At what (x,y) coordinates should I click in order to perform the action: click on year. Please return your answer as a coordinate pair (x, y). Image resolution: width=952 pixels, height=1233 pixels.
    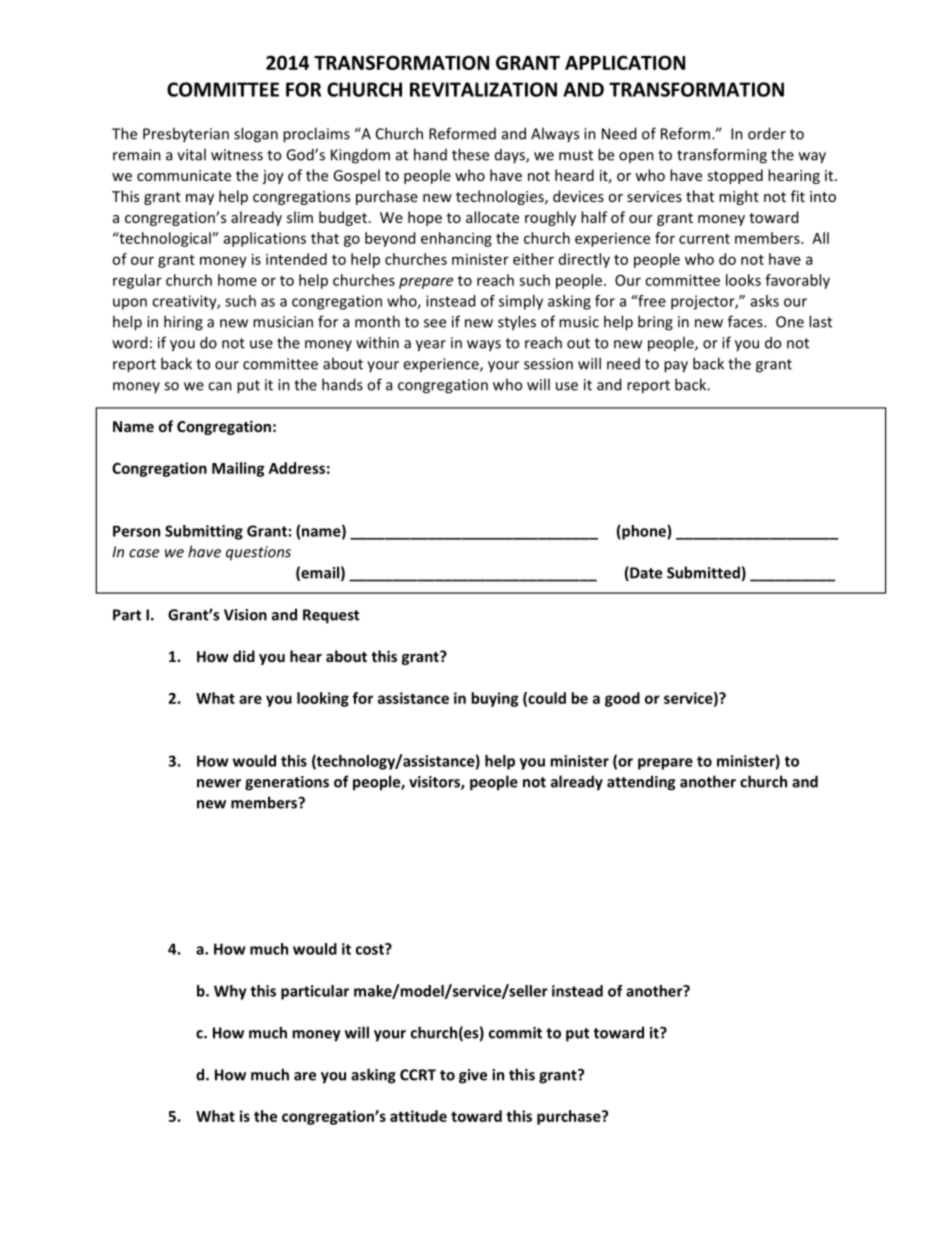
    Looking at the image, I should click on (431, 346).
